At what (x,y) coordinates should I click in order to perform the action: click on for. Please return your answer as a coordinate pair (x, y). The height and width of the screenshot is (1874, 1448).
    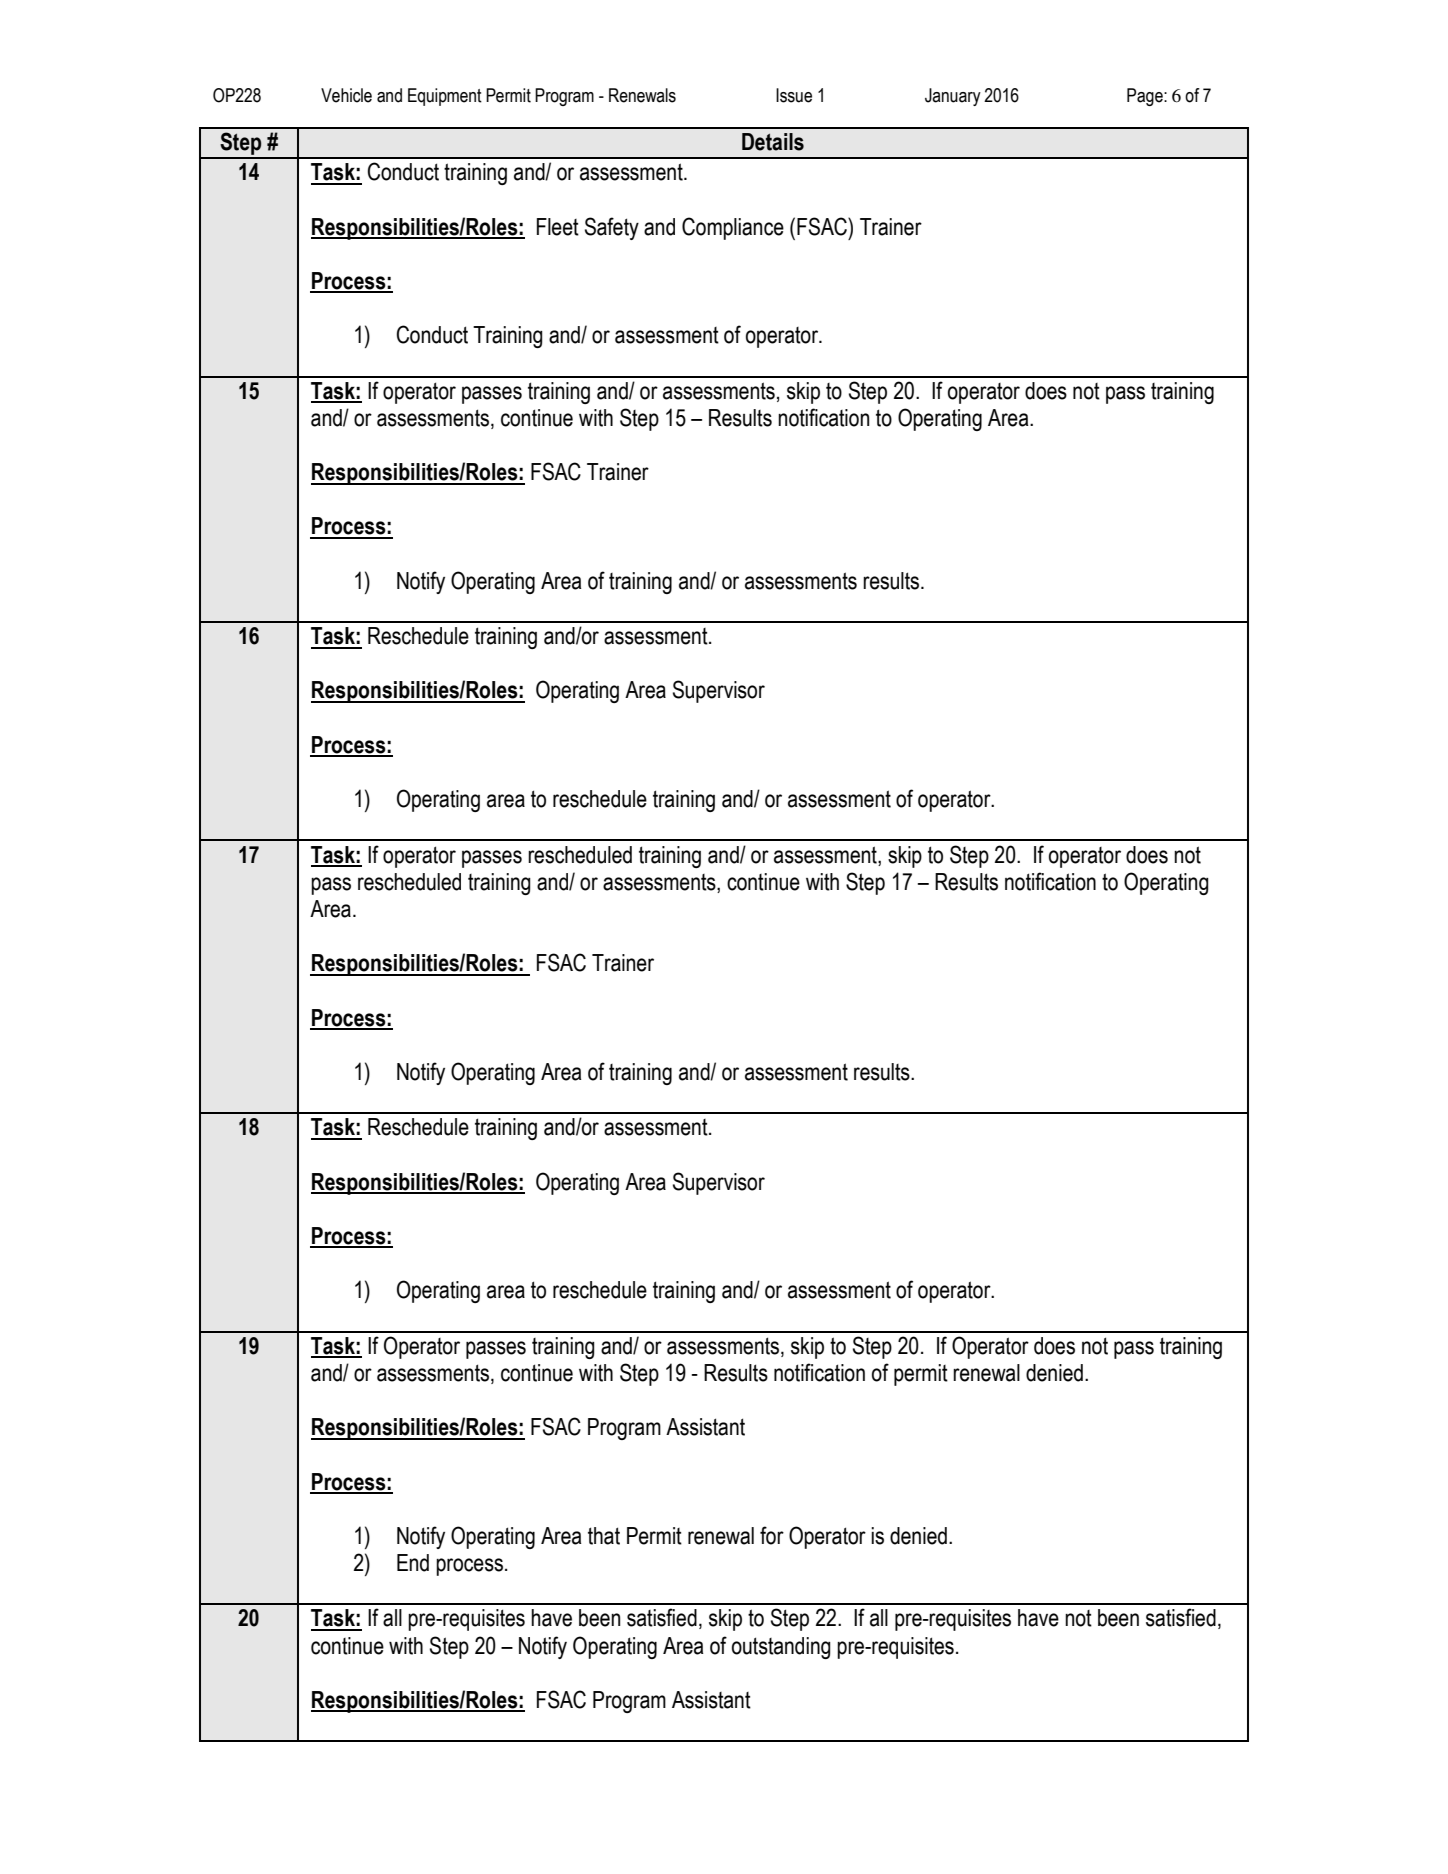
    Looking at the image, I should click on (772, 1535).
